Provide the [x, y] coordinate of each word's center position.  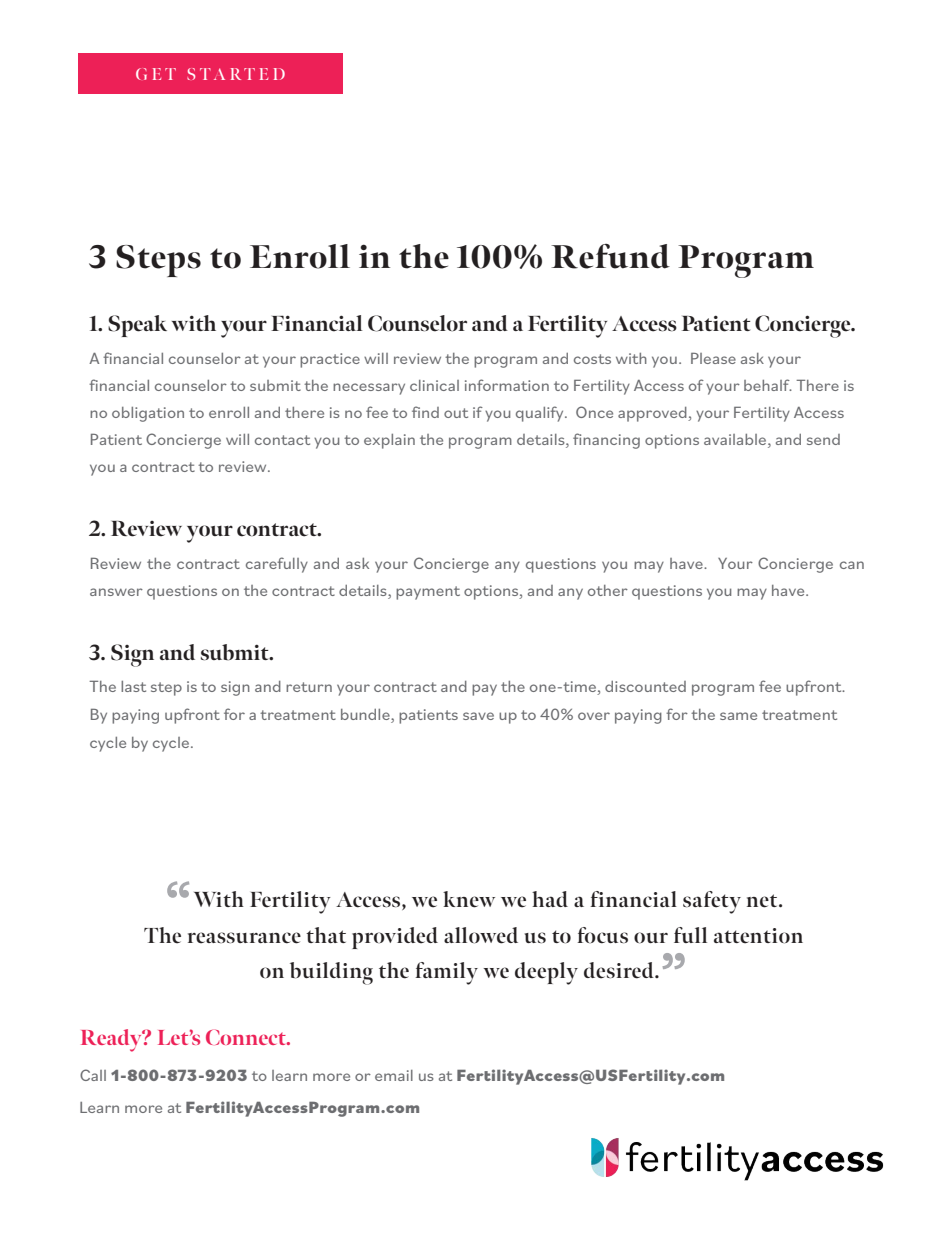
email [394, 1075]
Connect [247, 1037]
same [738, 716]
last [133, 686]
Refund [610, 256]
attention [758, 936]
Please [713, 358]
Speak [137, 326]
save [478, 716]
